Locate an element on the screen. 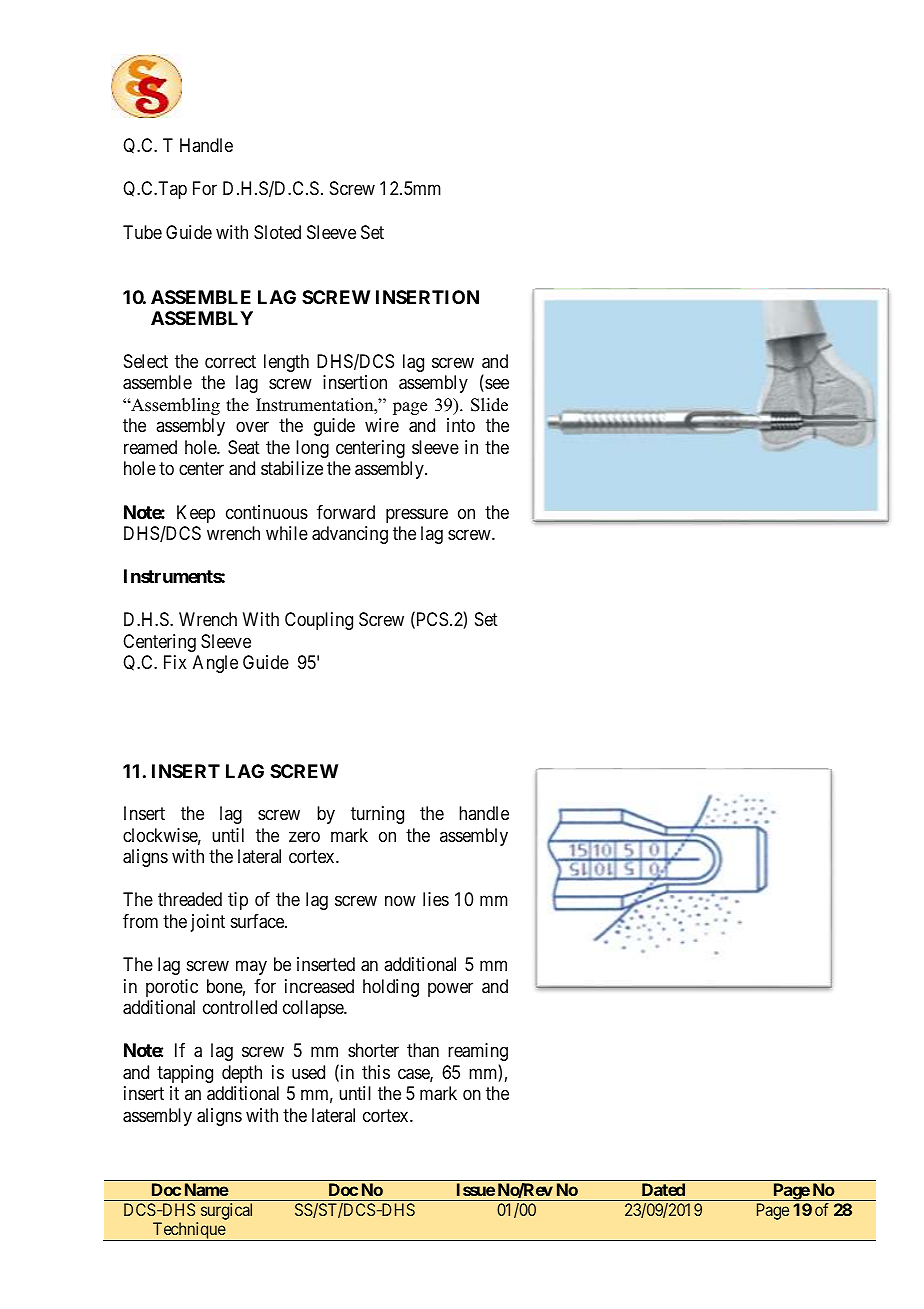  Tube is located at coordinates (142, 232).
